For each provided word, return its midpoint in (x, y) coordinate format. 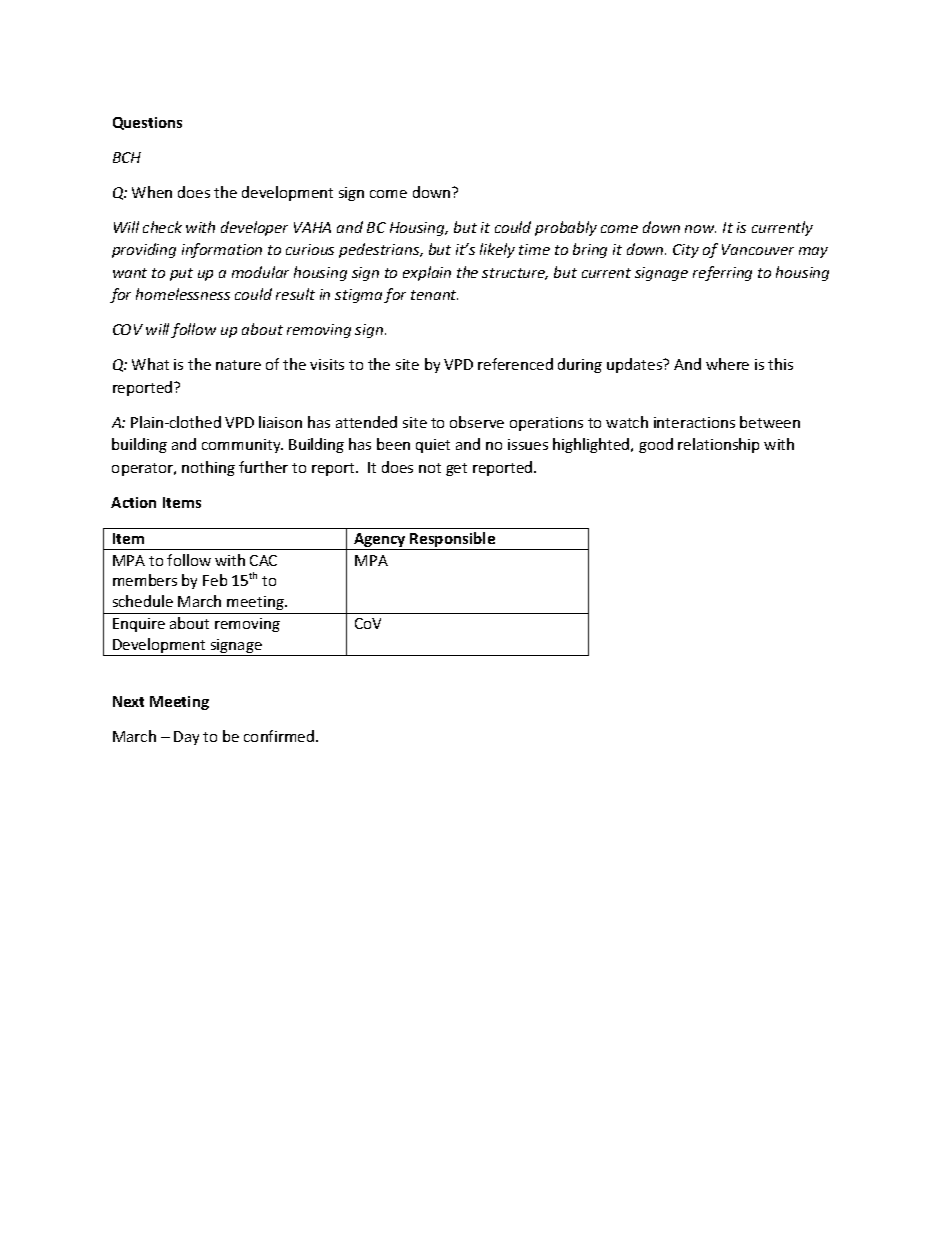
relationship (718, 445)
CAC (263, 560)
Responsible (452, 541)
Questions (147, 123)
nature (238, 365)
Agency (380, 541)
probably (566, 228)
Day (186, 738)
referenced (515, 364)
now (700, 229)
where (727, 364)
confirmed (280, 736)
